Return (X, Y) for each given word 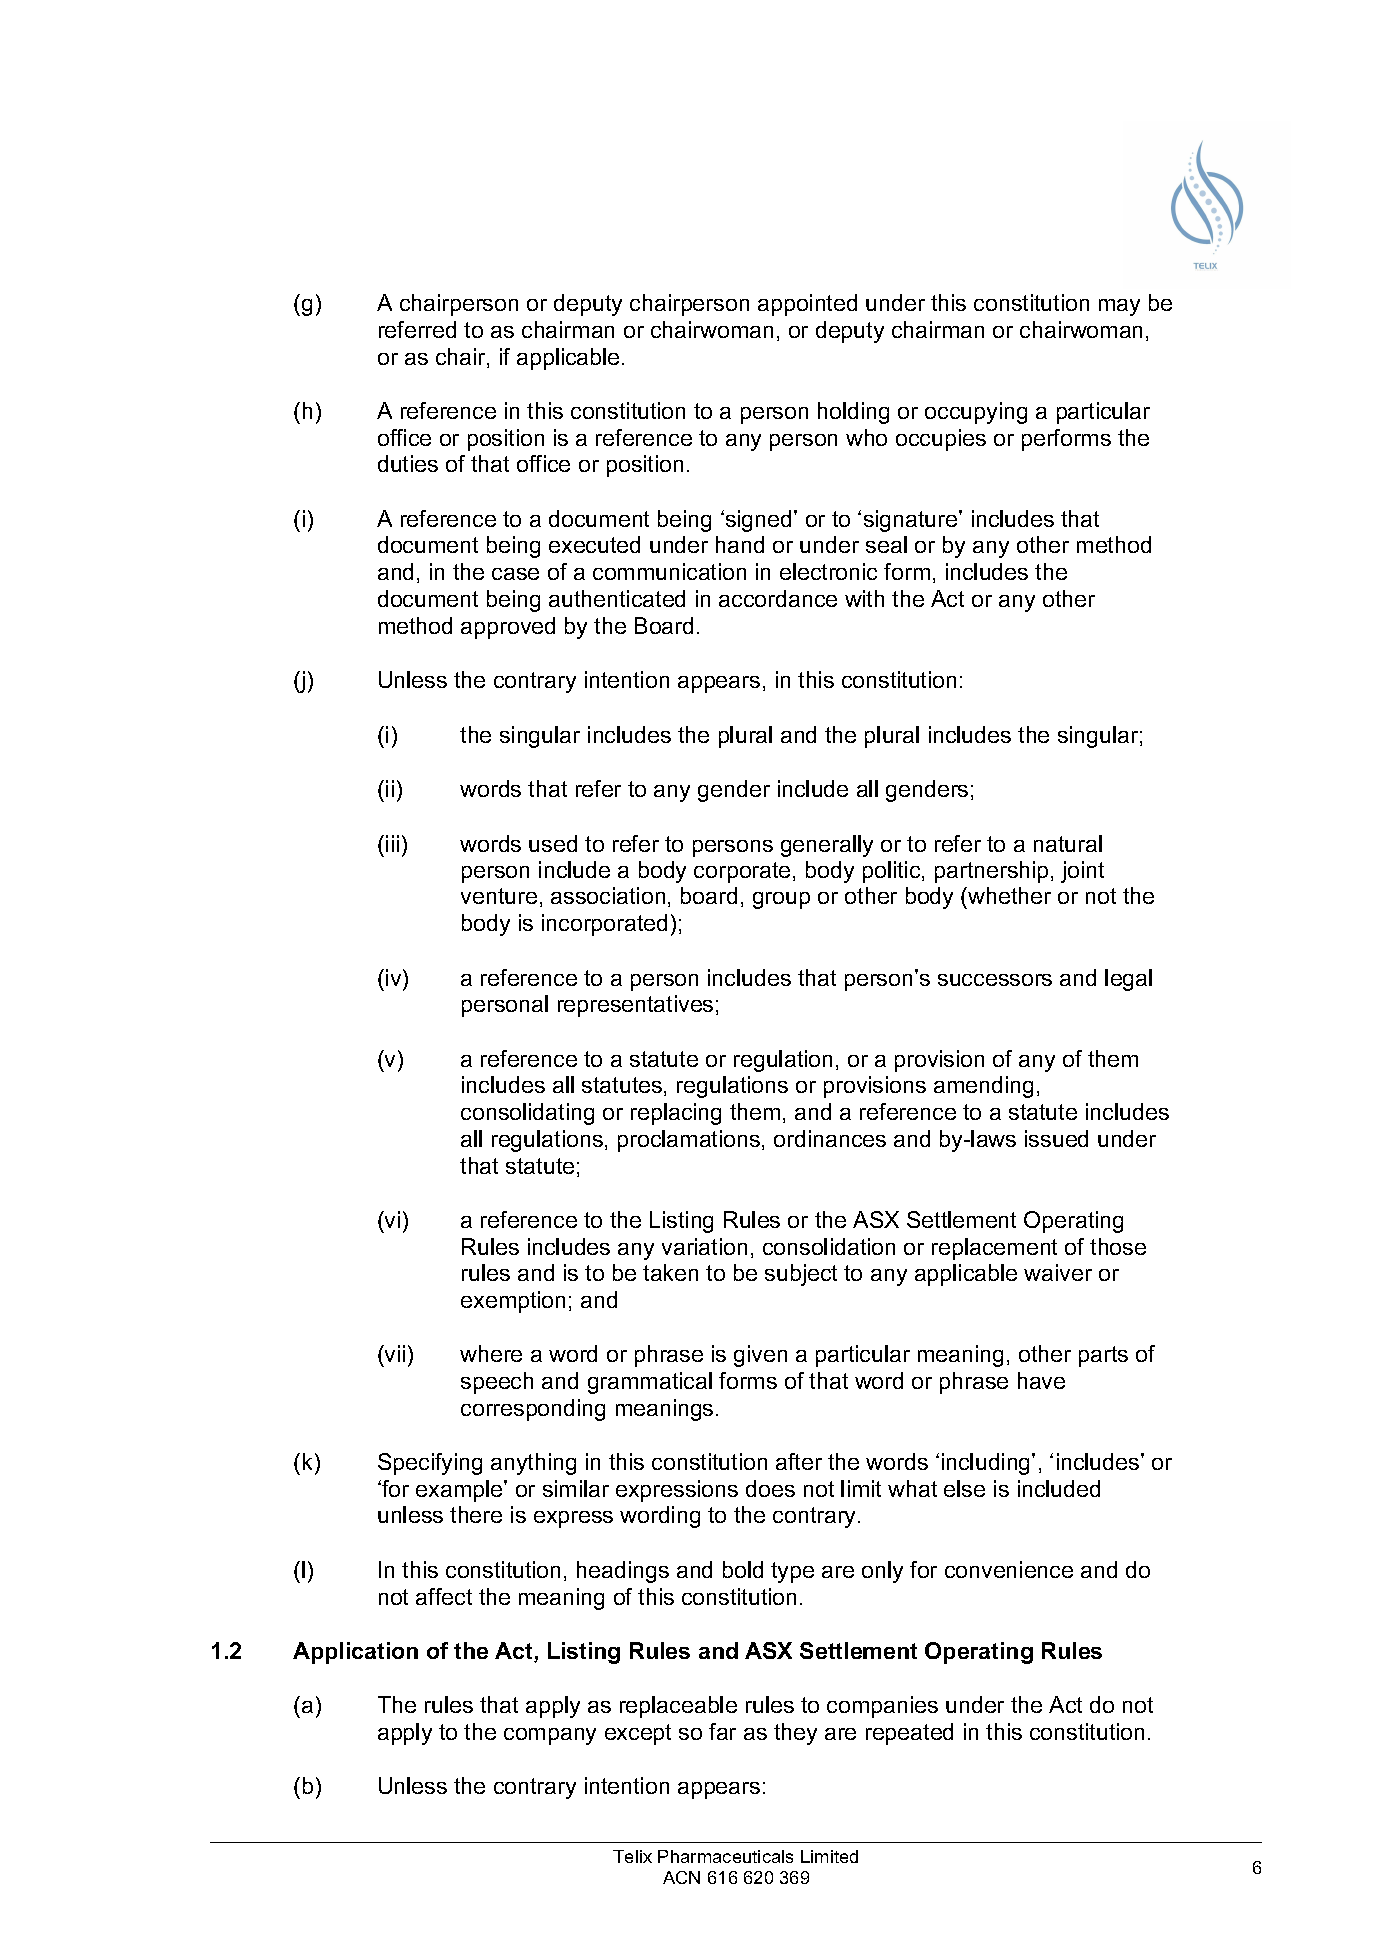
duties (408, 463)
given (760, 1356)
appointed (807, 305)
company (550, 1736)
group (781, 900)
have (1041, 1380)
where (491, 1353)
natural (1068, 843)
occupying (976, 413)
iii (392, 843)
